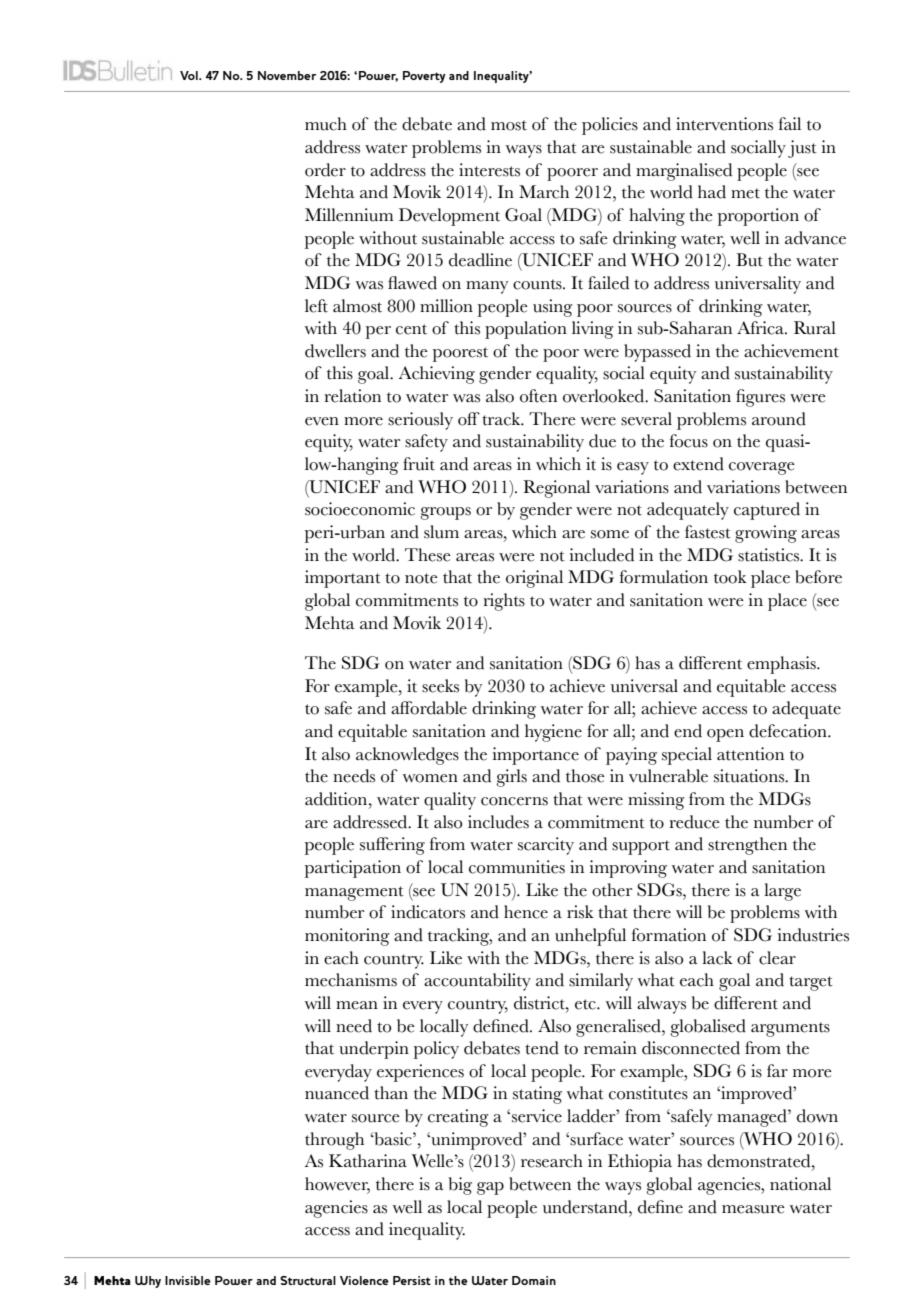  What do you see at coordinates (730, 577) in the screenshot?
I see `took` at bounding box center [730, 577].
